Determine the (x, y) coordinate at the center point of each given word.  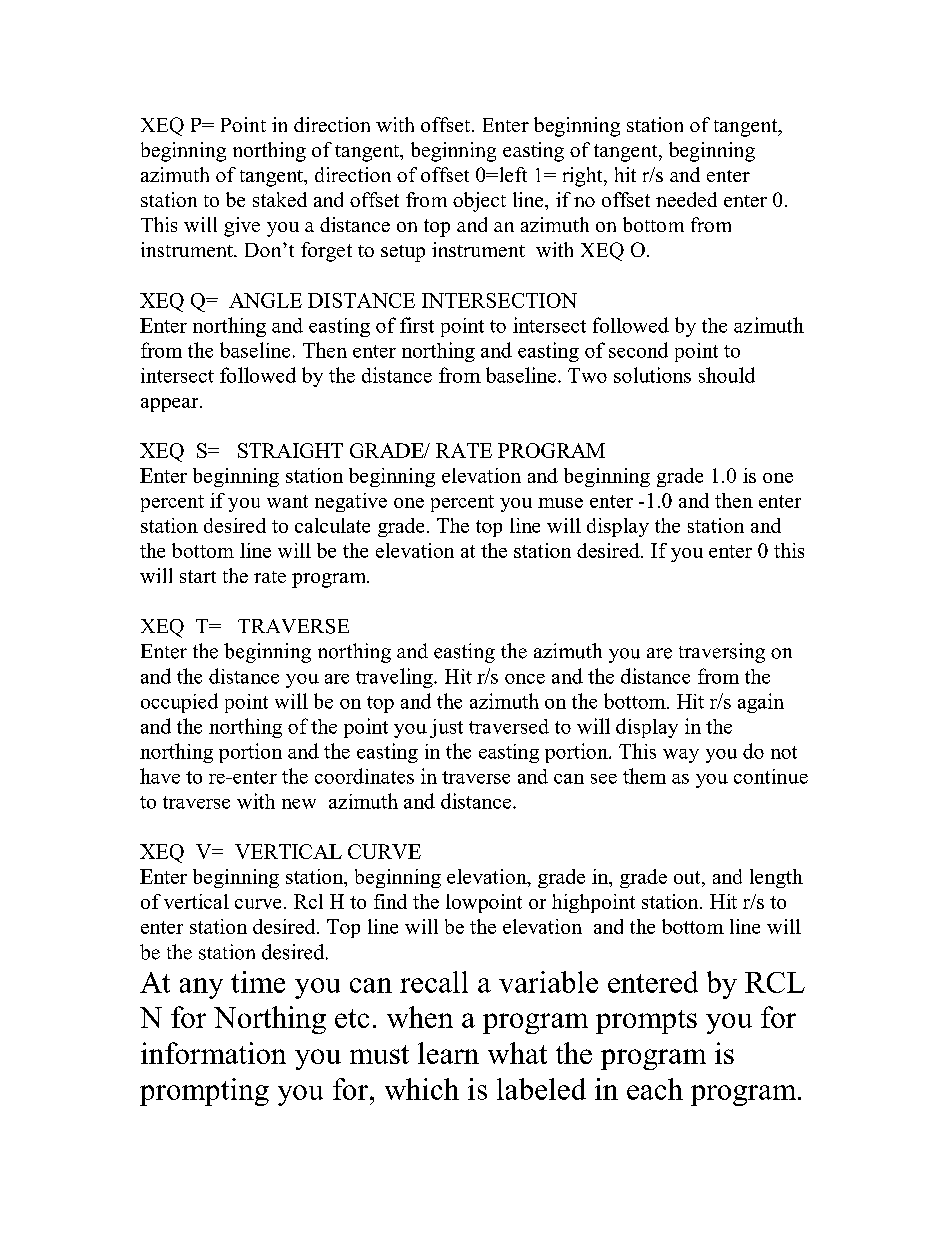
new (299, 804)
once (525, 679)
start (198, 576)
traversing (722, 653)
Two (587, 375)
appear (171, 405)
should (727, 375)
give (242, 227)
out (688, 877)
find (390, 901)
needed (686, 199)
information (213, 1053)
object (479, 202)
